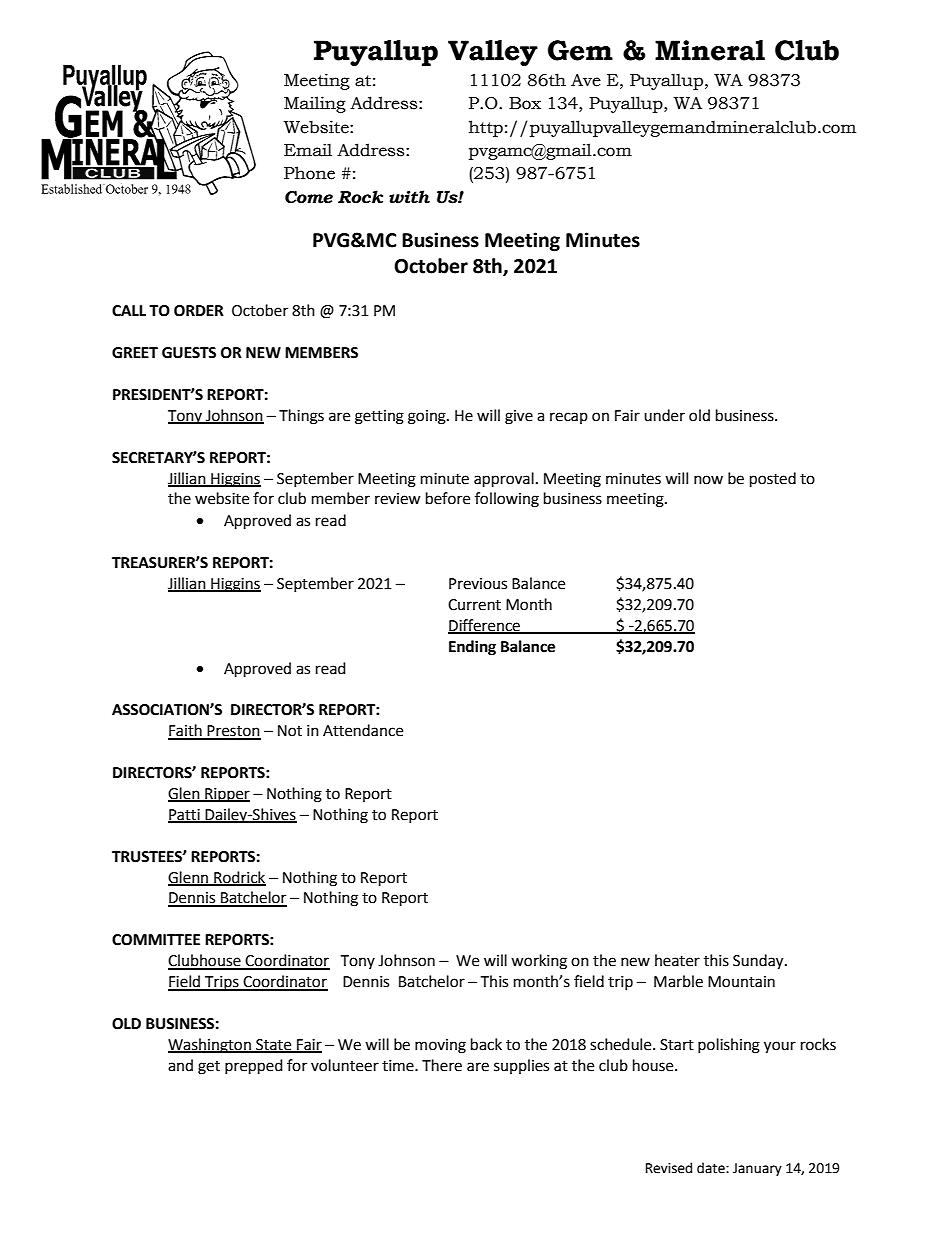 The width and height of the image is (952, 1233). Describe the element at coordinates (712, 1168) in the image. I see `date` at that location.
